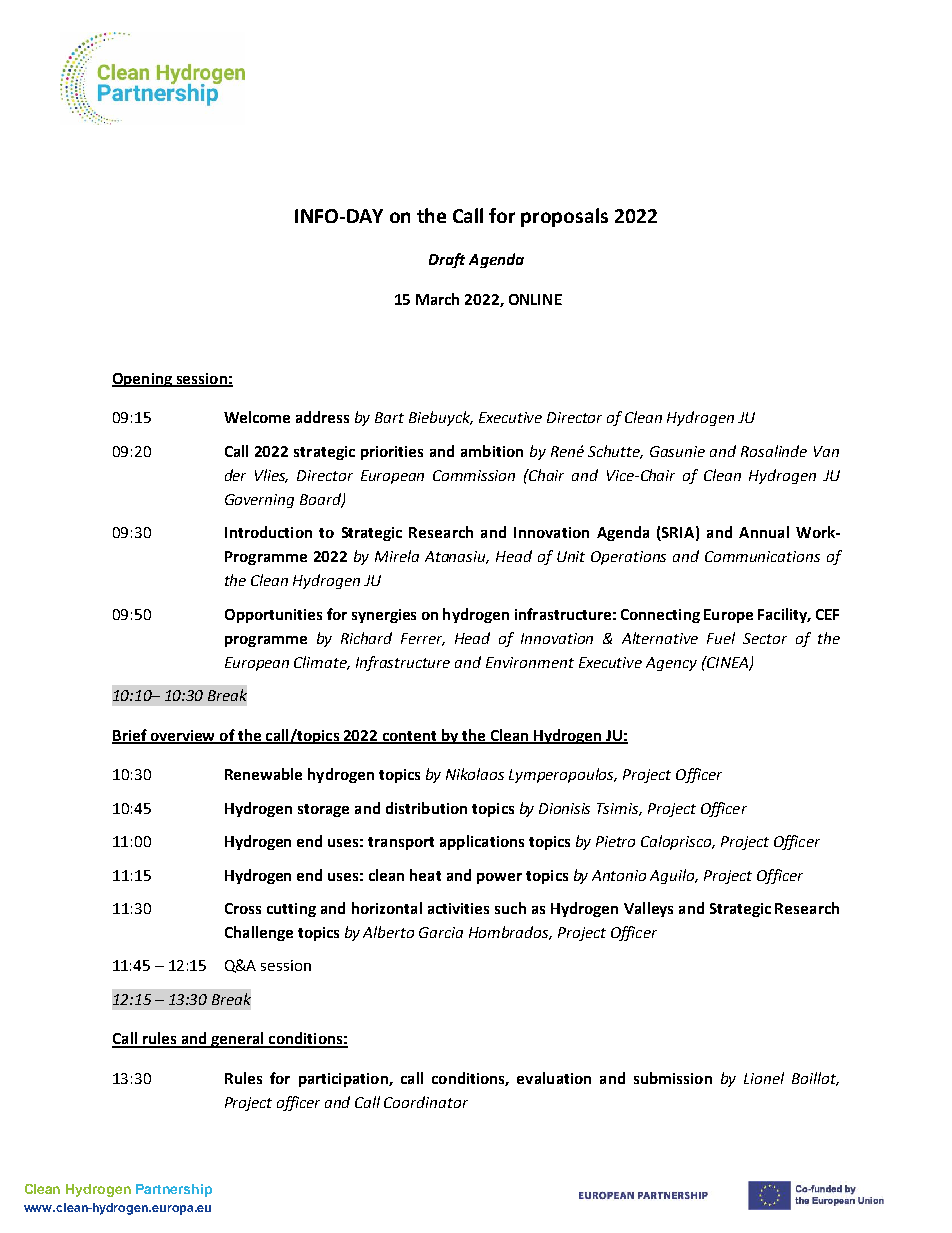 The image size is (952, 1233). Describe the element at coordinates (426, 1102) in the document. I see `Coordinator` at that location.
